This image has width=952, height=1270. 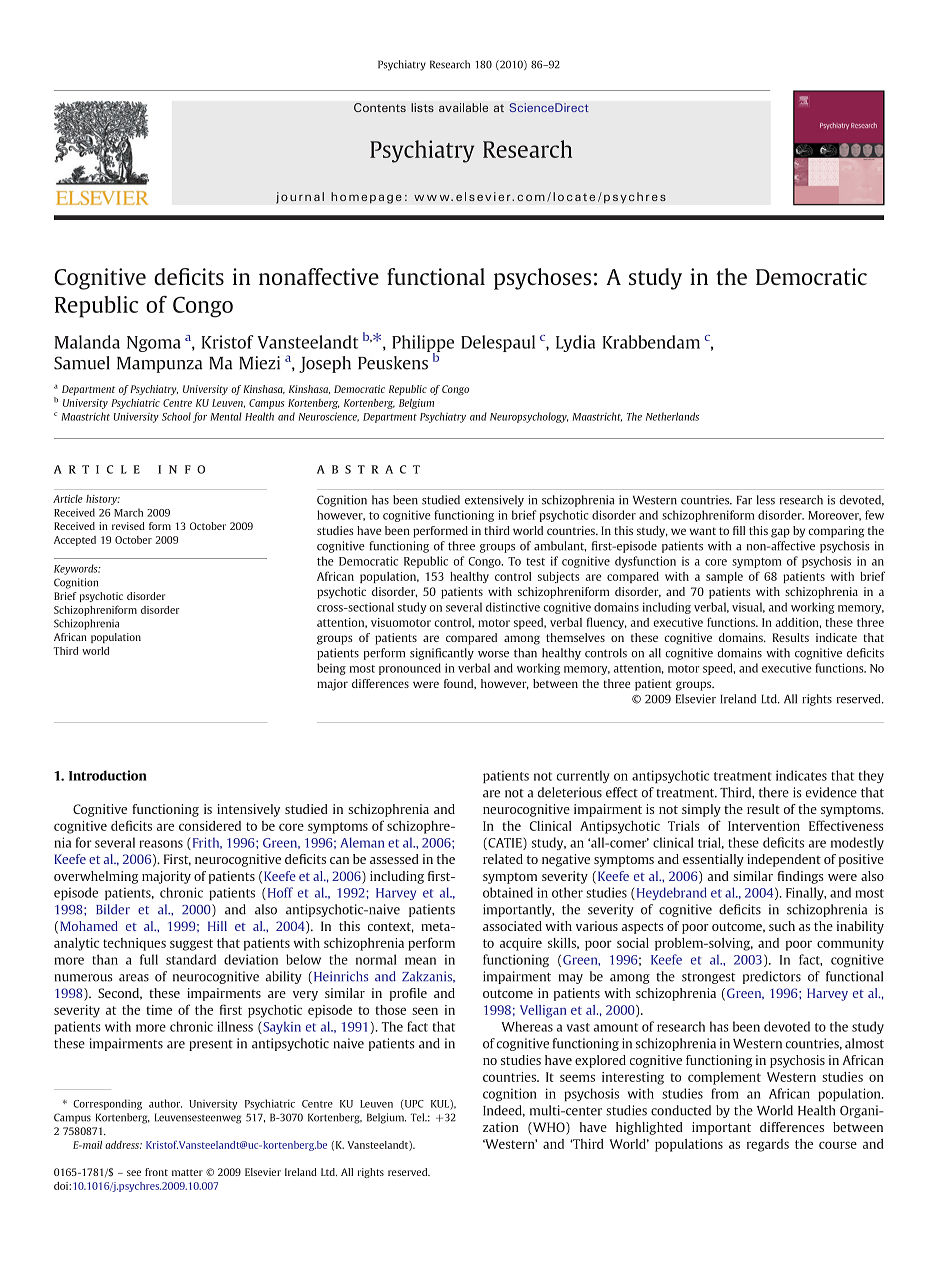 I want to click on independent, so click(x=784, y=860).
